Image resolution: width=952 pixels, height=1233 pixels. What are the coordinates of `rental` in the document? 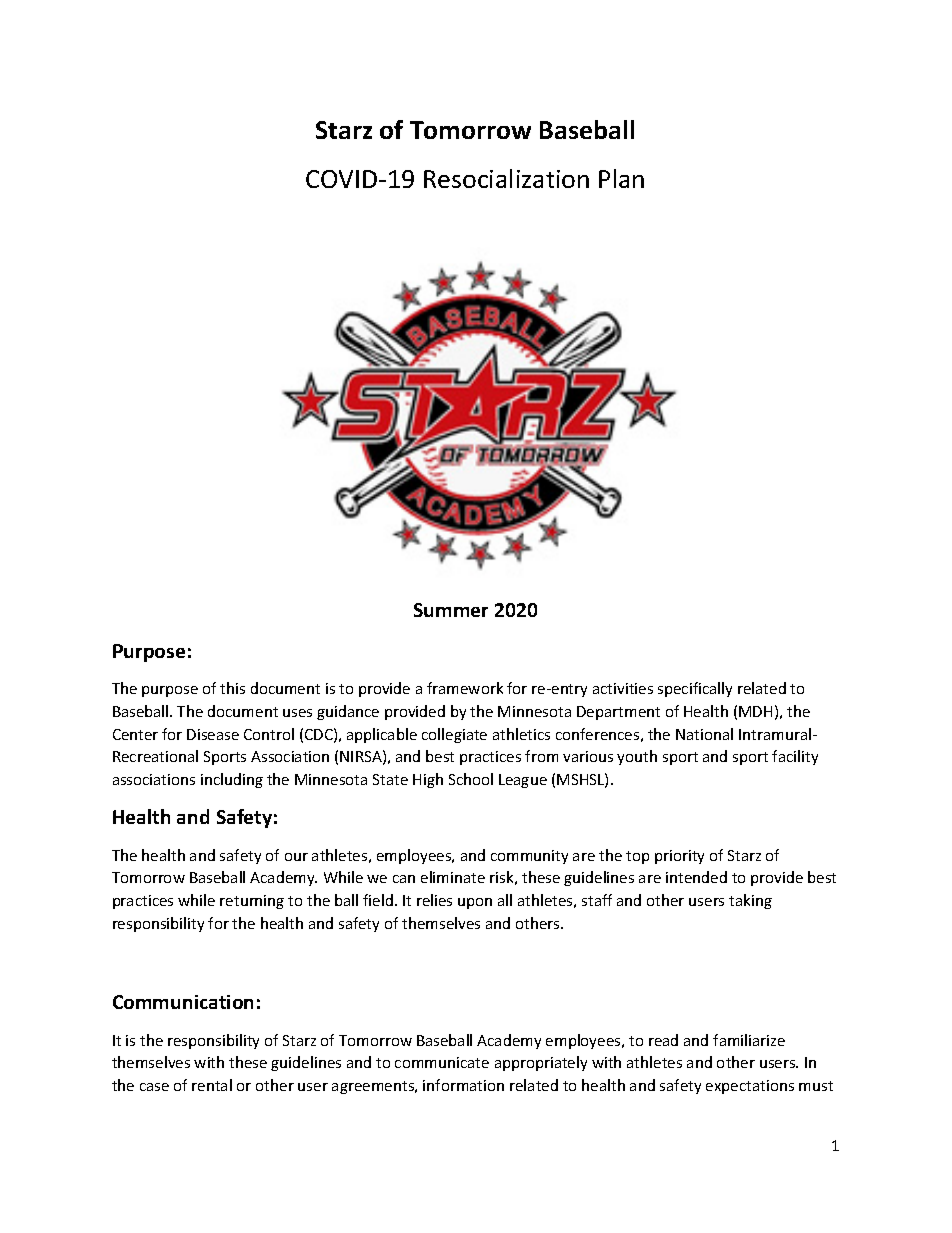 It's located at (212, 1085).
